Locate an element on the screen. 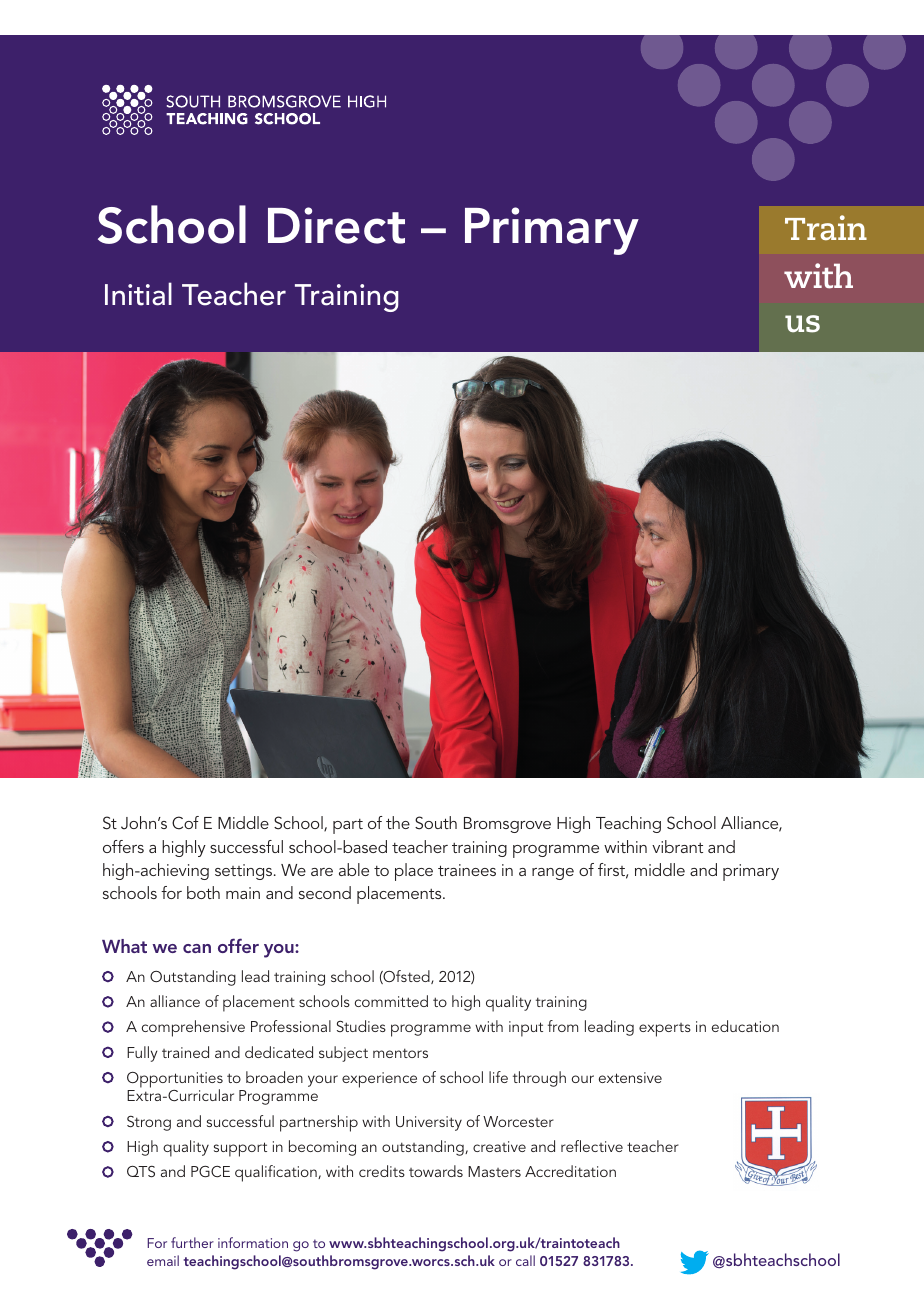 The width and height of the screenshot is (924, 1308). committed is located at coordinates (391, 1001).
